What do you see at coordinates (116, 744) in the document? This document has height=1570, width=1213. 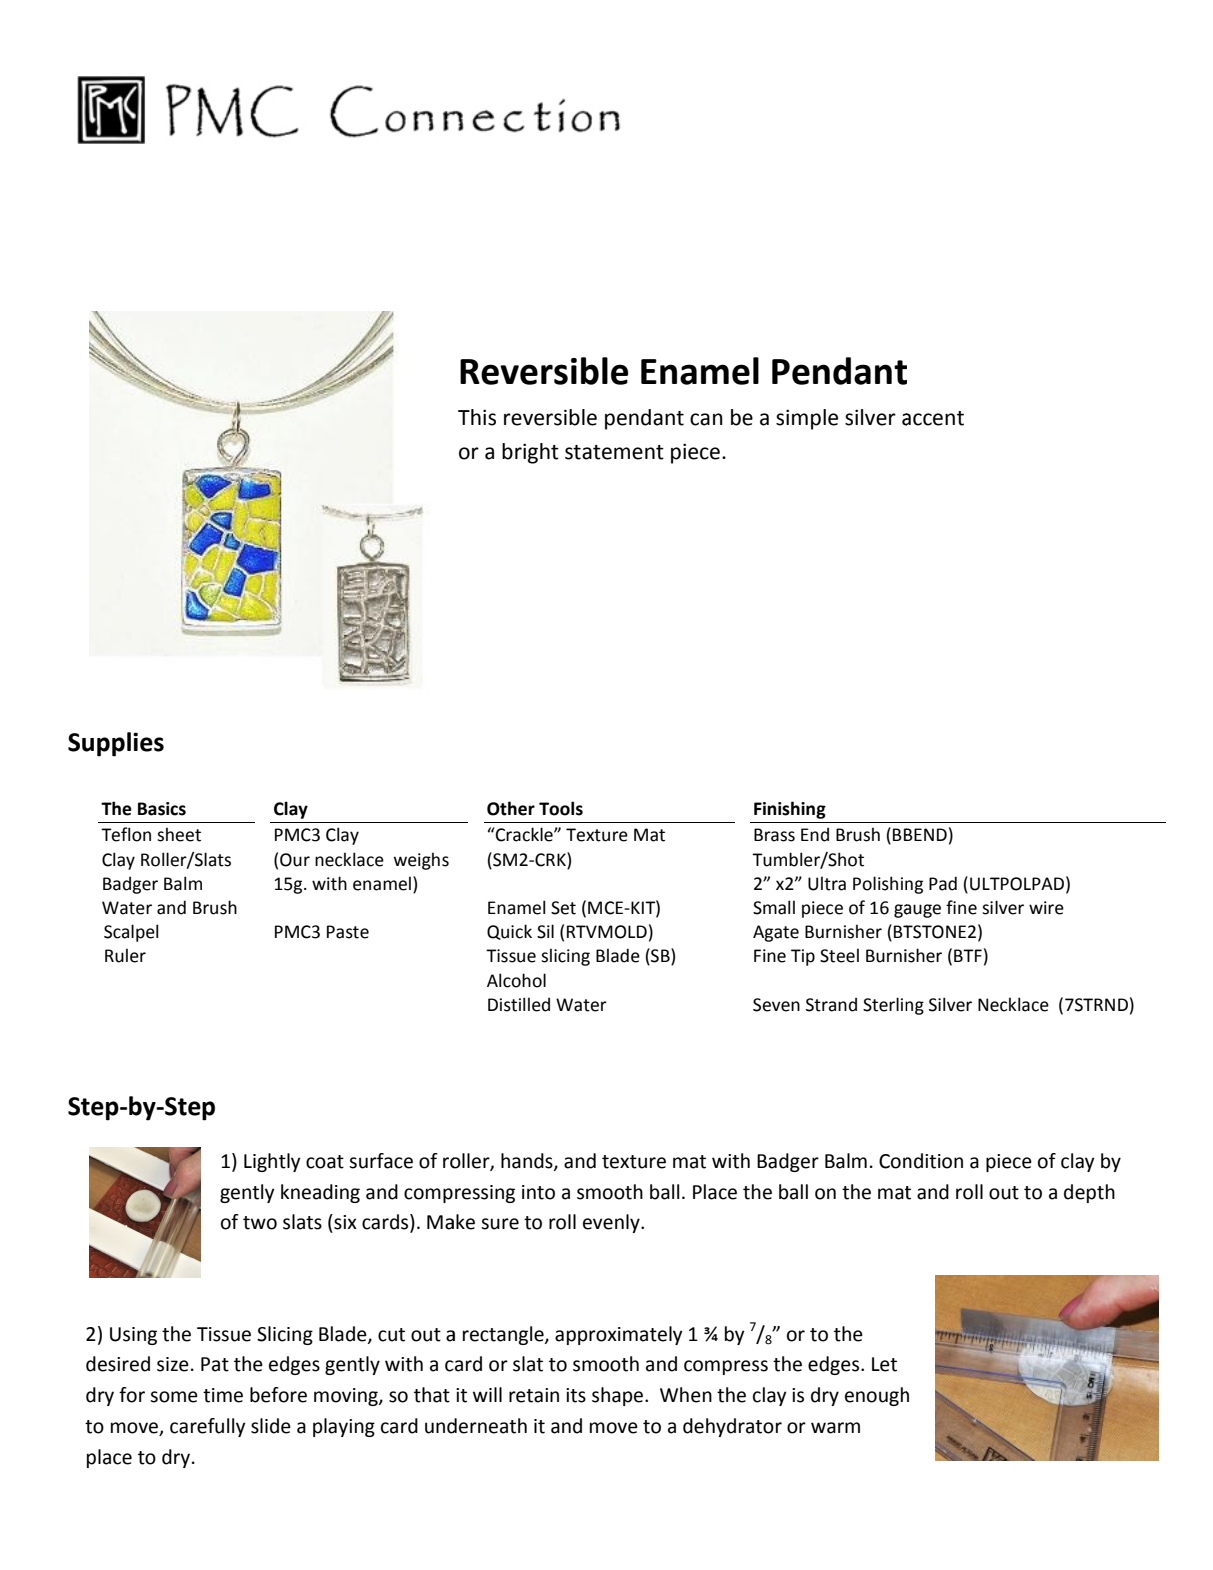 I see `Supplies` at bounding box center [116, 744].
